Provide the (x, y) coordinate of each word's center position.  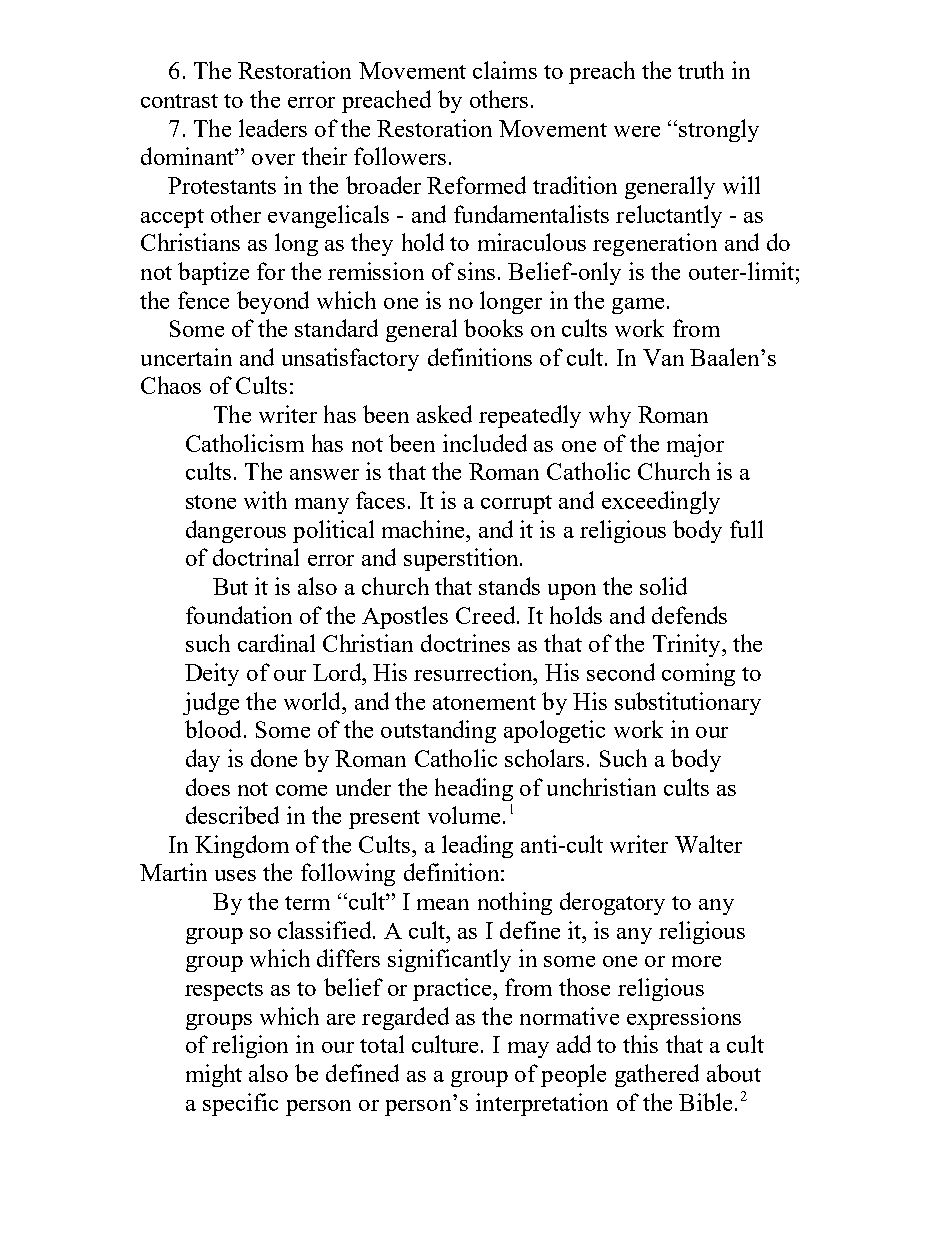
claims (505, 70)
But (230, 586)
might (214, 1075)
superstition (462, 559)
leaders (273, 128)
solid (663, 586)
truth (701, 70)
